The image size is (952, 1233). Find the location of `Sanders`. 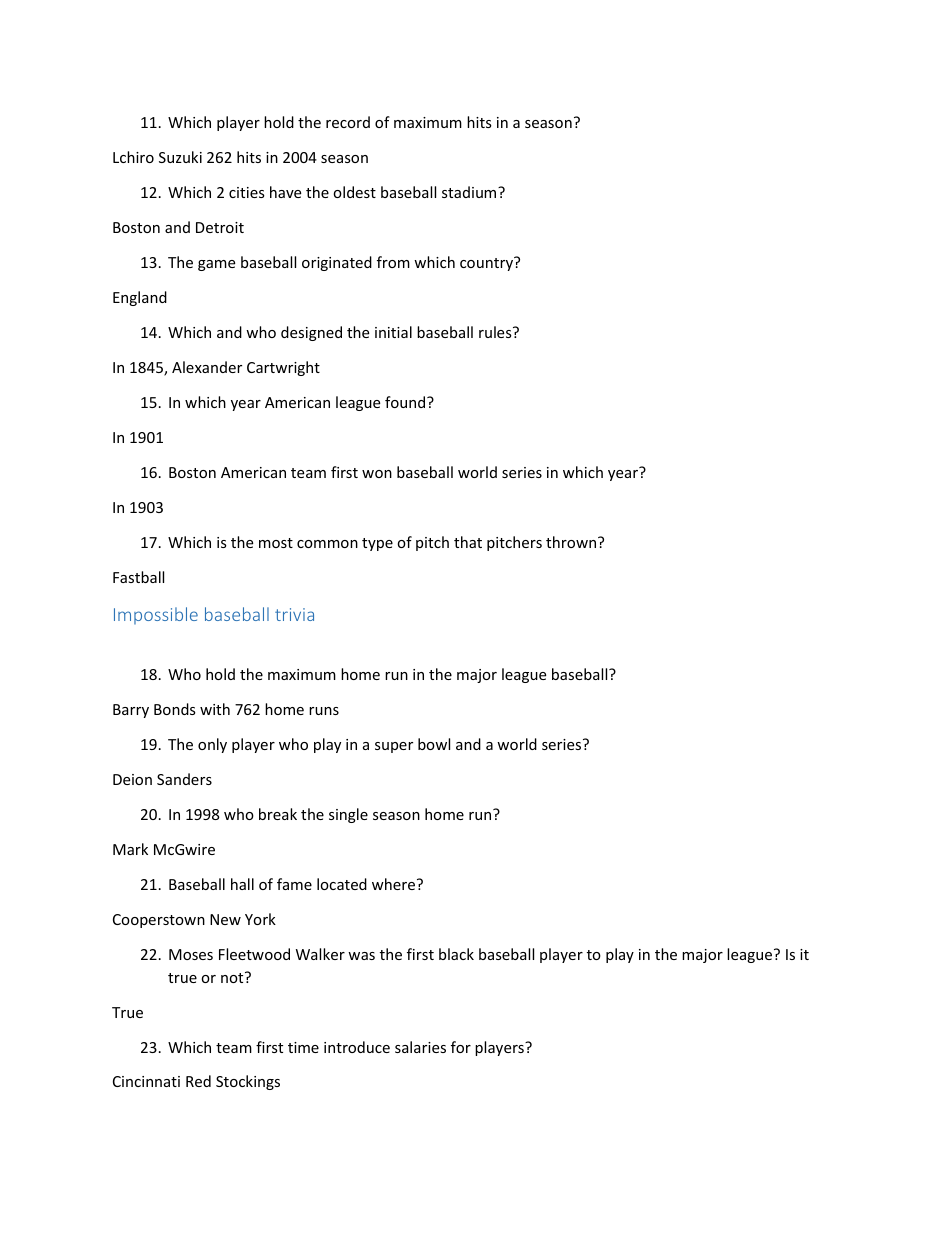

Sanders is located at coordinates (184, 779).
